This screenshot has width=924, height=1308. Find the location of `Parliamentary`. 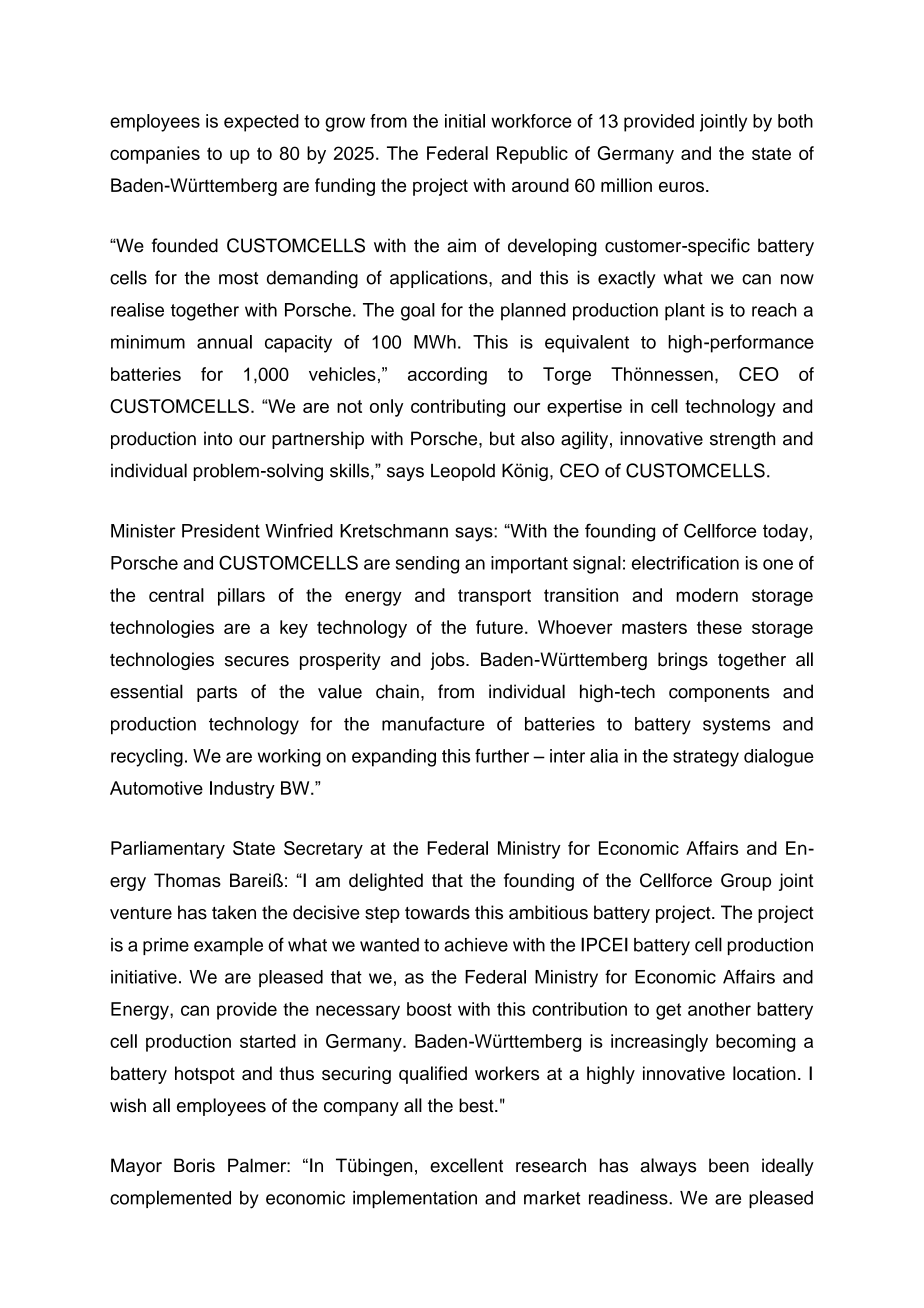

Parliamentary is located at coordinates (168, 850).
